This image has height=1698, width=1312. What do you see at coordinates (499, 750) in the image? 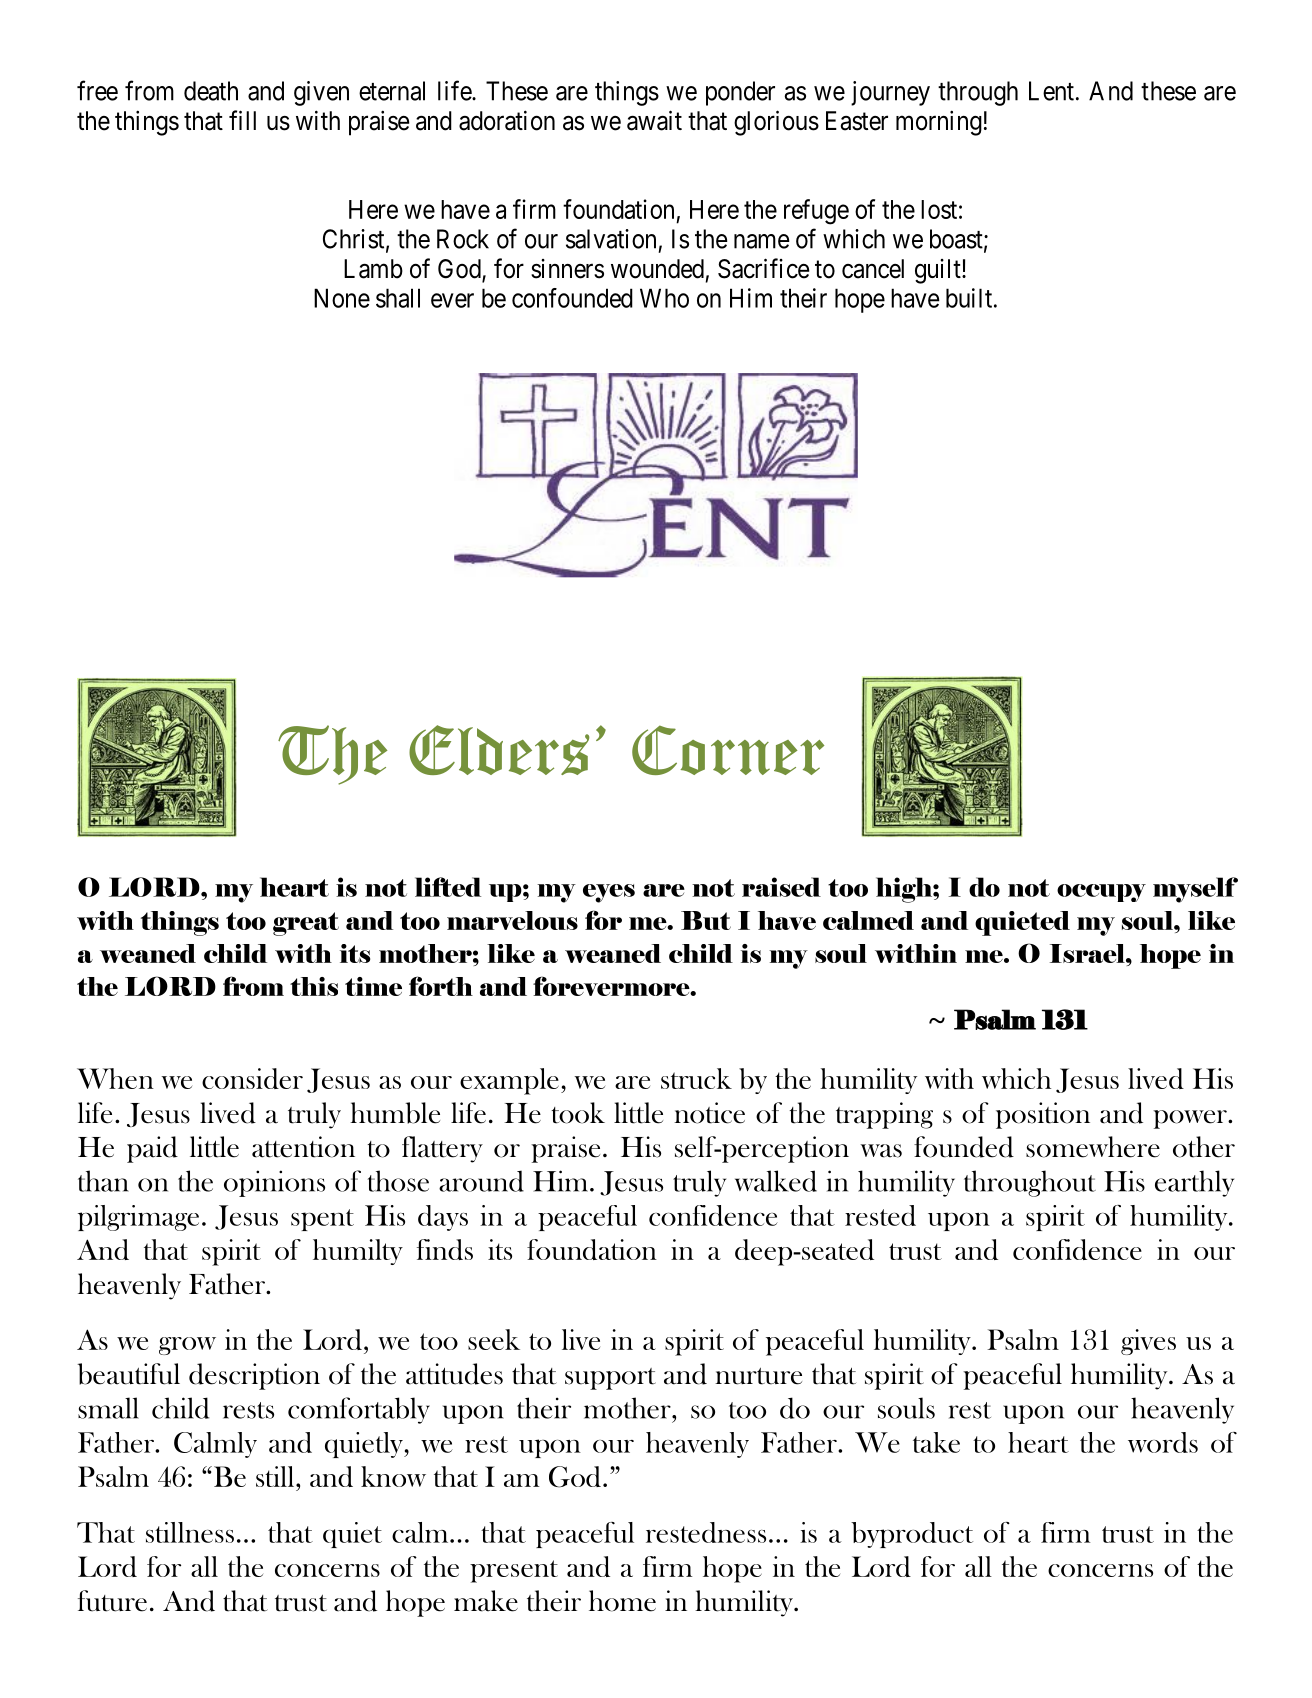
I see `Elders` at bounding box center [499, 750].
